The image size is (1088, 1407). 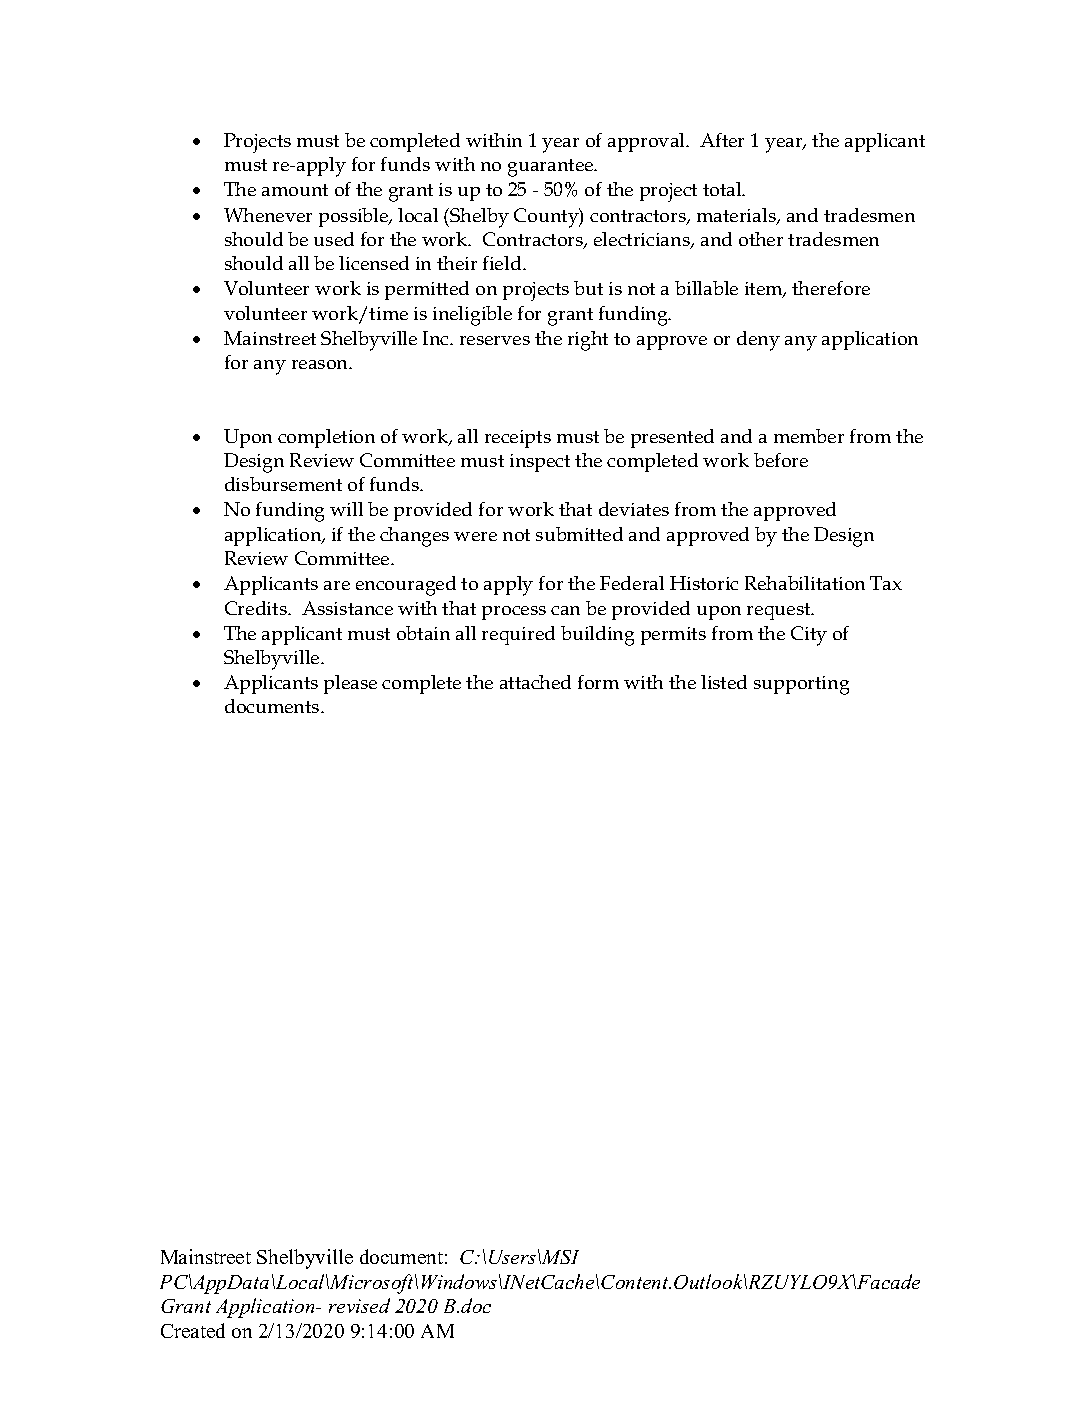 What do you see at coordinates (552, 168) in the screenshot?
I see `guarantee` at bounding box center [552, 168].
